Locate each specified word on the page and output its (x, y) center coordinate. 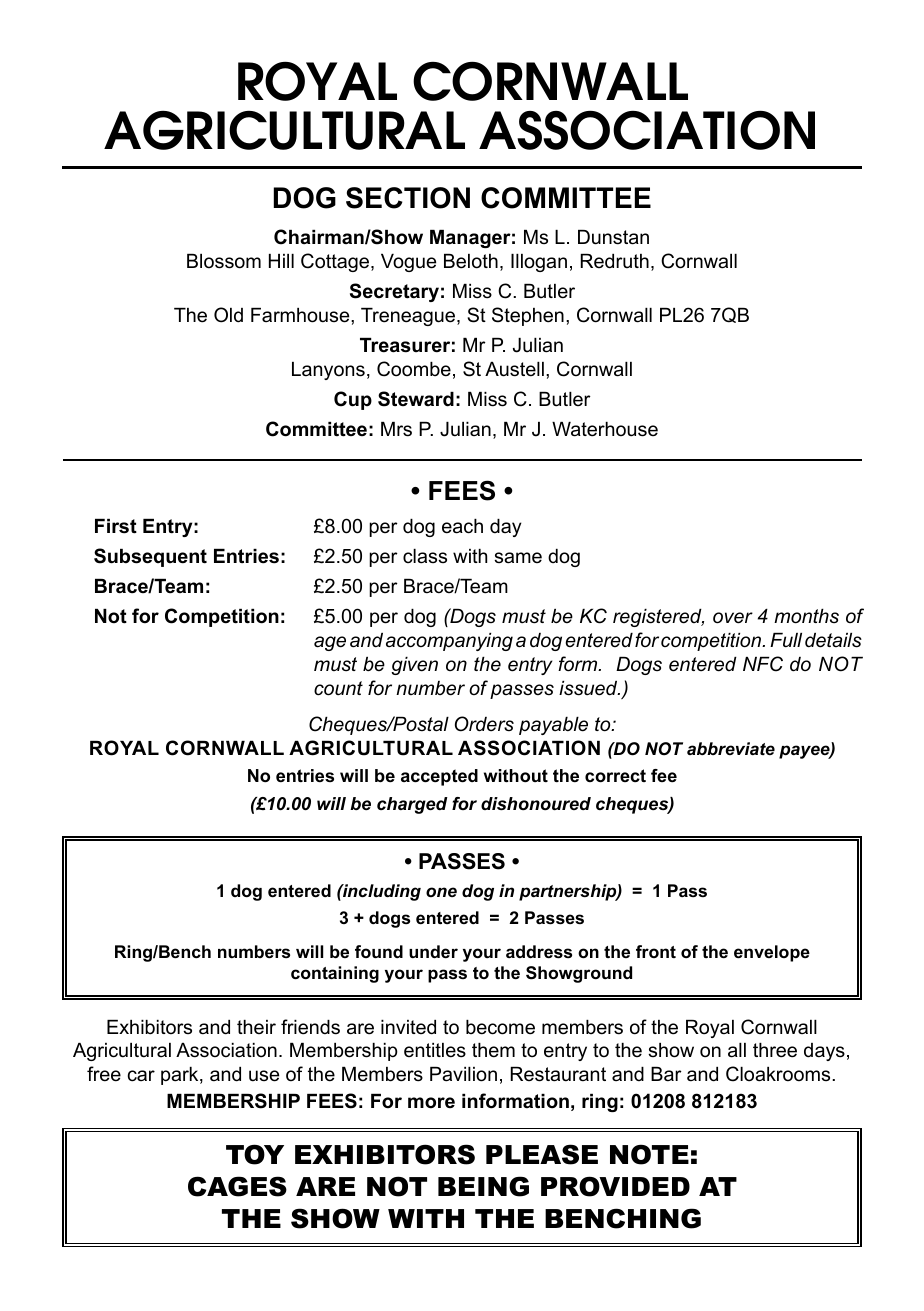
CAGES (237, 1186)
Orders (484, 724)
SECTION (408, 198)
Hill (281, 261)
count (338, 688)
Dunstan (613, 237)
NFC (763, 664)
